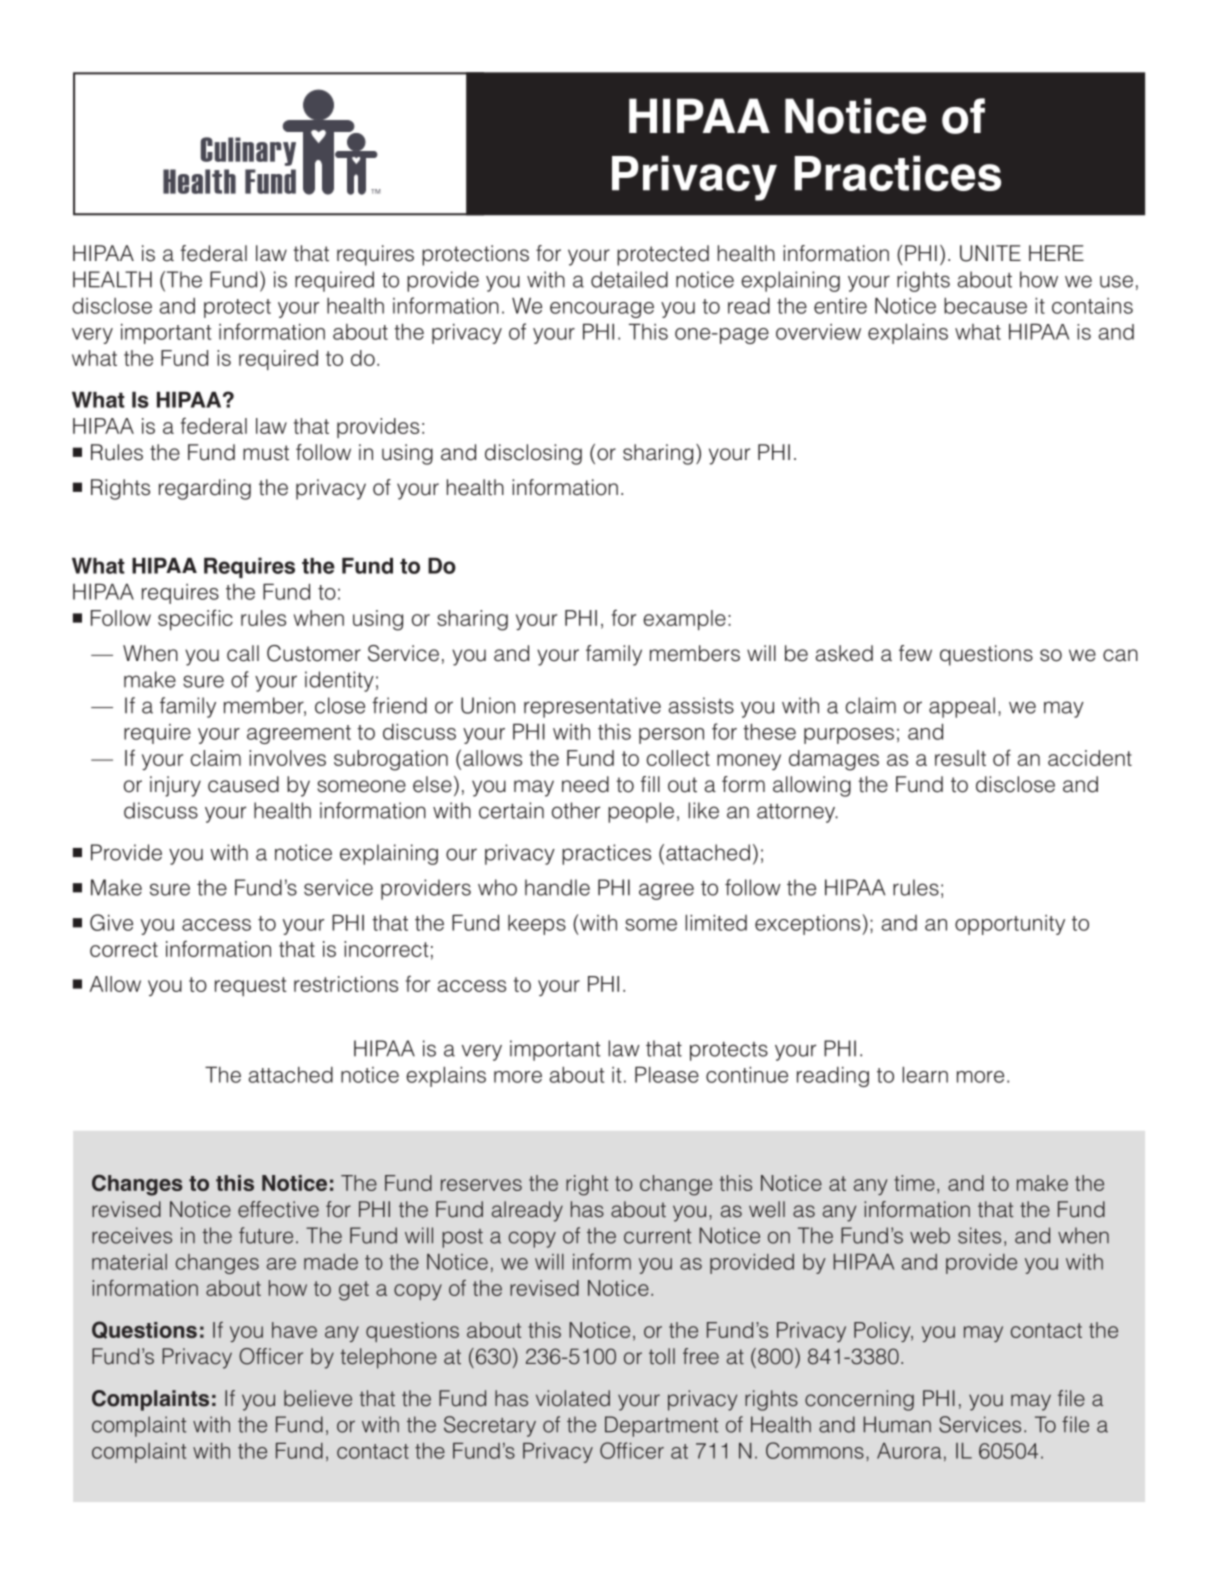  What do you see at coordinates (243, 784) in the document?
I see `caused` at bounding box center [243, 784].
